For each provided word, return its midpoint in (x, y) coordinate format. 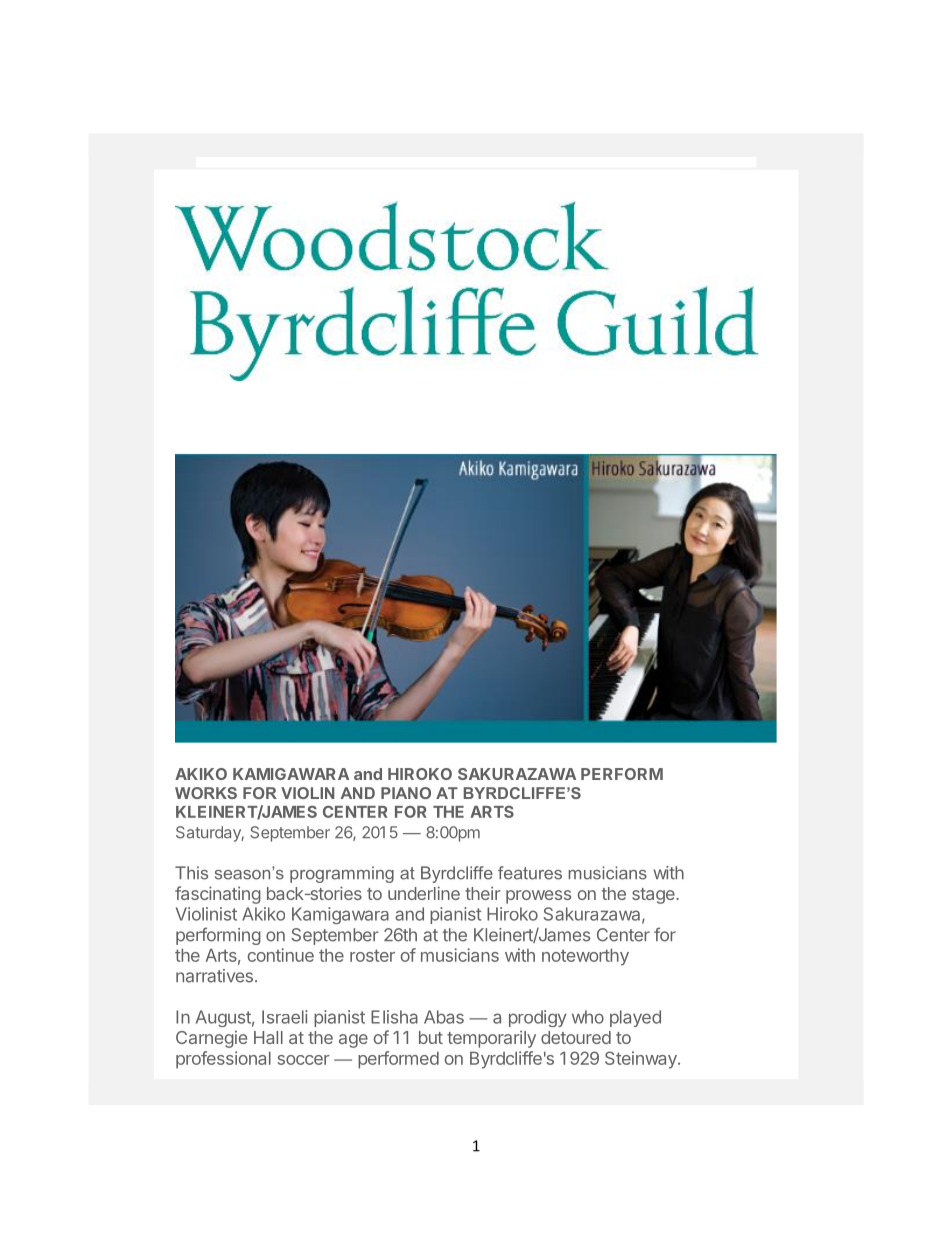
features (530, 873)
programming (342, 874)
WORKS (206, 793)
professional (223, 1060)
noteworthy (585, 957)
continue (281, 955)
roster (372, 955)
